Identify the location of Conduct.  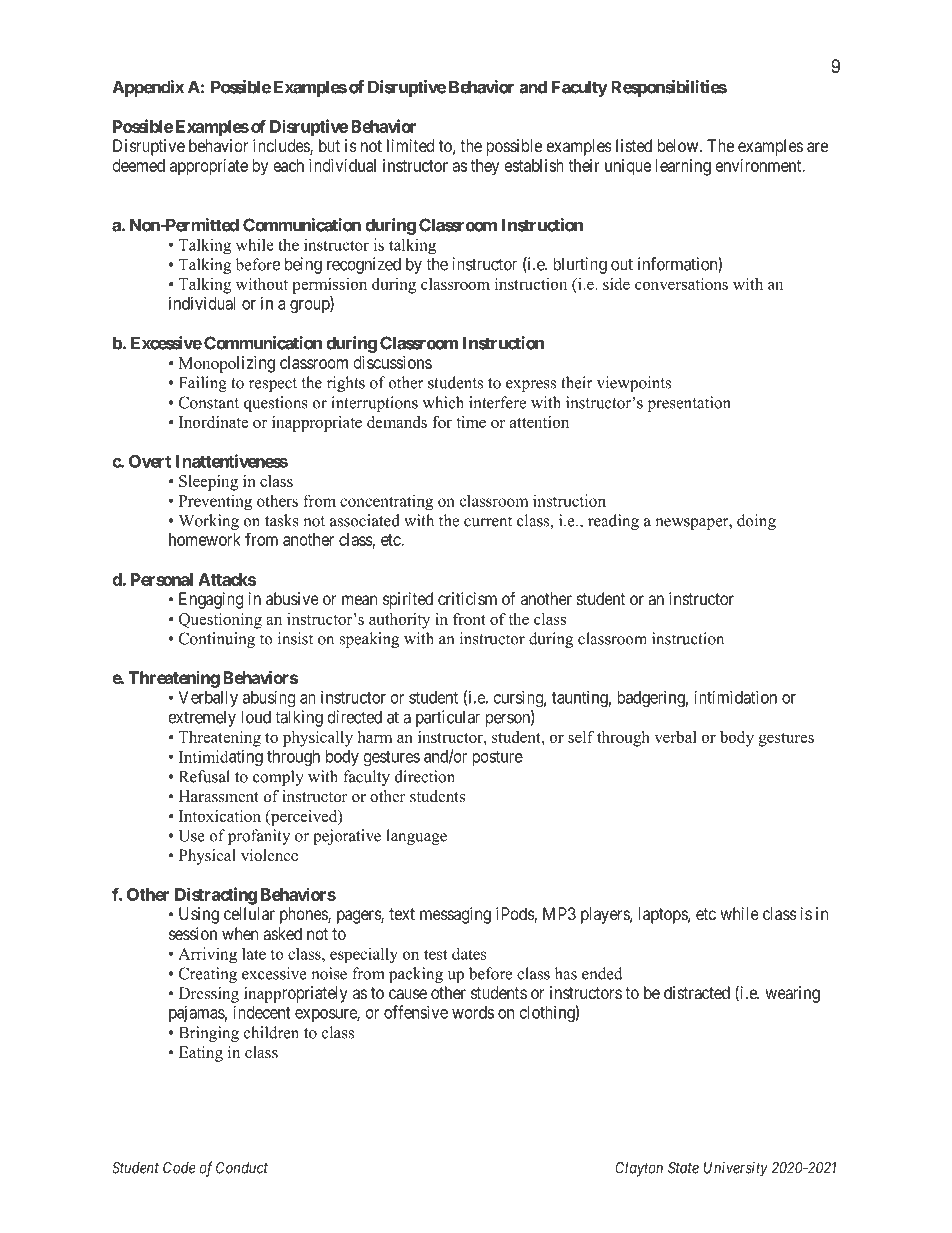
(242, 1168).
